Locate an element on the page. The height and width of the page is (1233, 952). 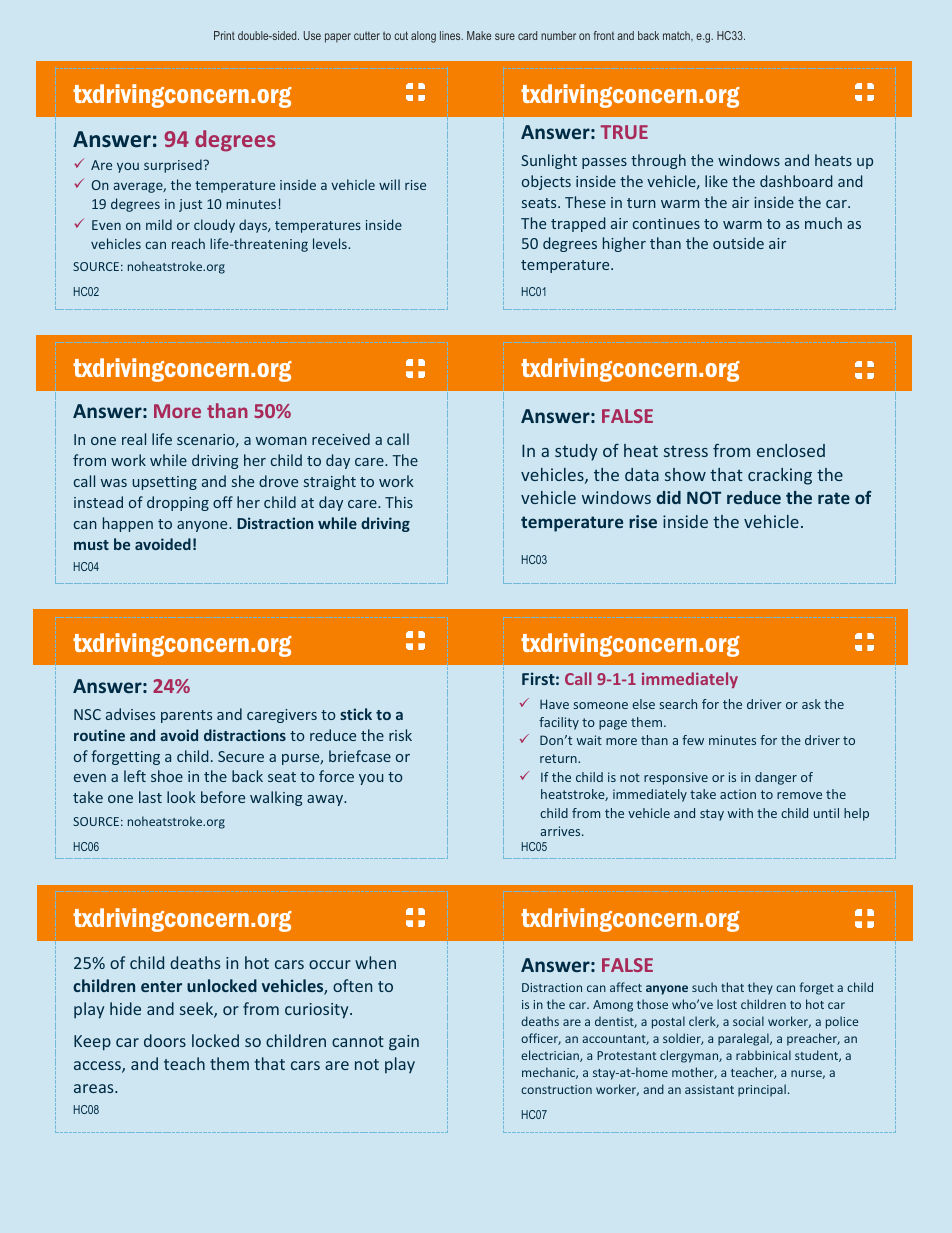
enclosed is located at coordinates (791, 450).
